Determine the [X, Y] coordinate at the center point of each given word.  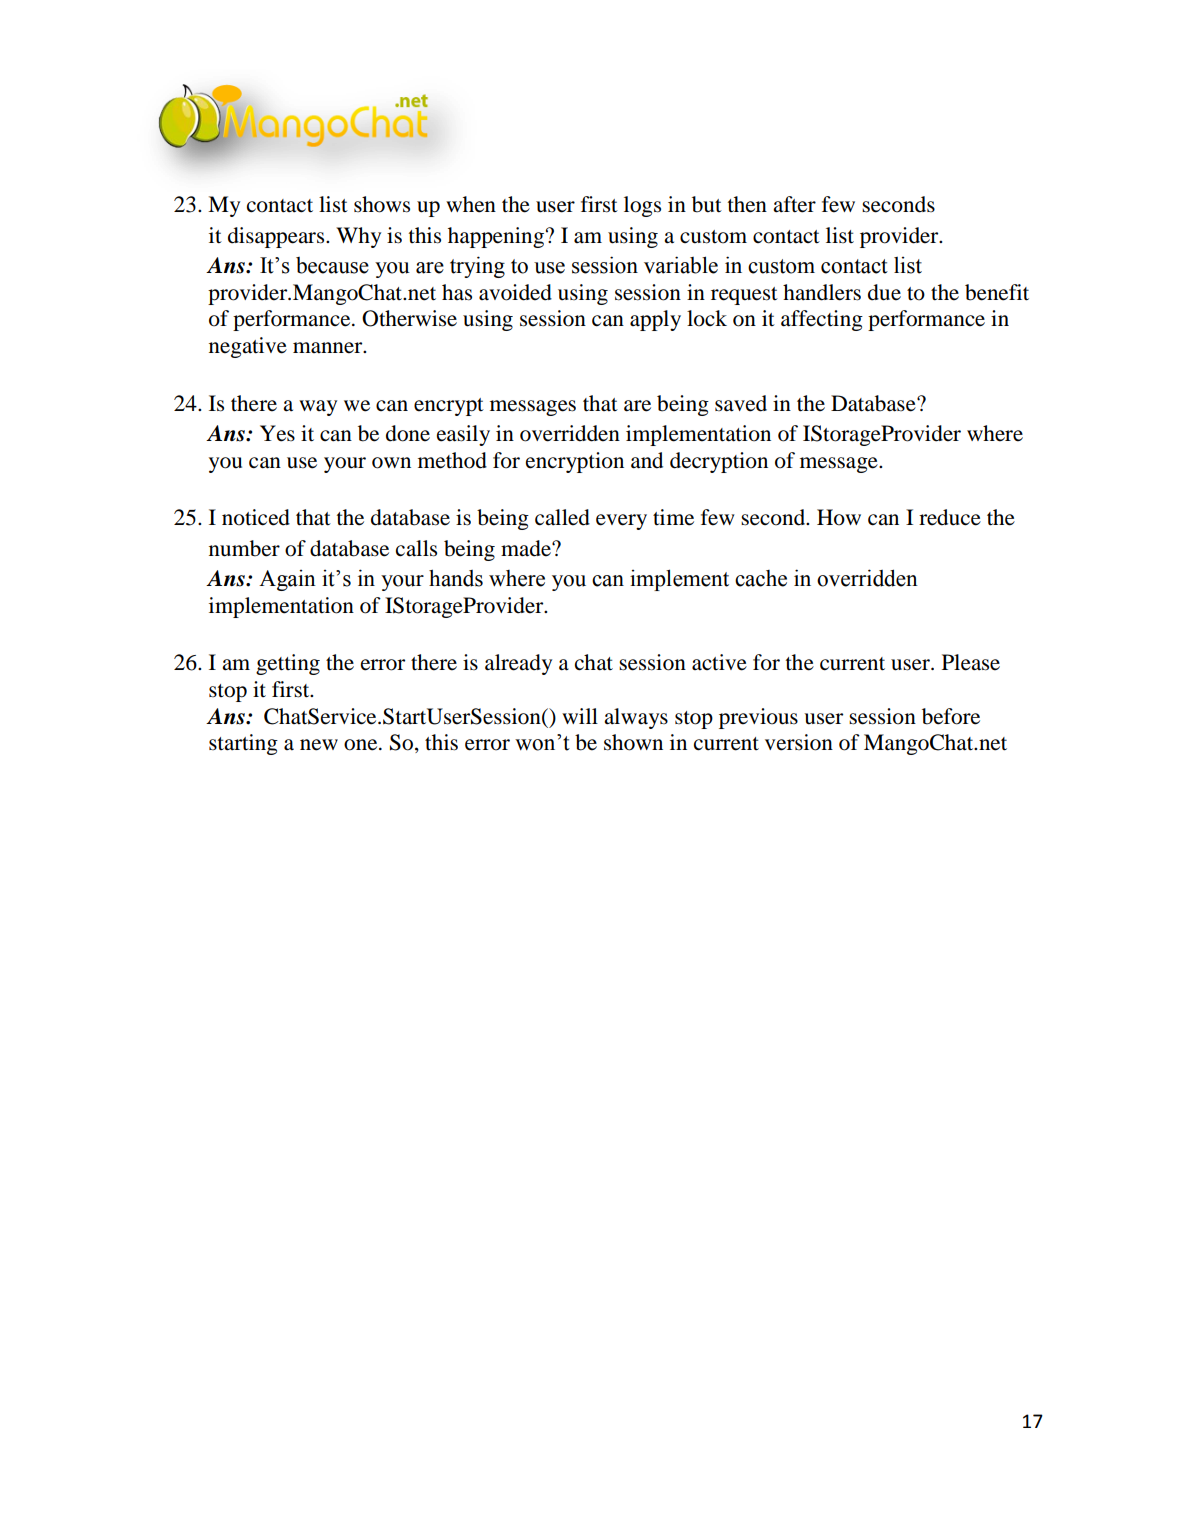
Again [287, 580]
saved [741, 403]
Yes [277, 433]
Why [358, 237]
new [319, 745]
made [527, 548]
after [794, 204]
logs [642, 206]
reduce [950, 517]
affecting [822, 320]
